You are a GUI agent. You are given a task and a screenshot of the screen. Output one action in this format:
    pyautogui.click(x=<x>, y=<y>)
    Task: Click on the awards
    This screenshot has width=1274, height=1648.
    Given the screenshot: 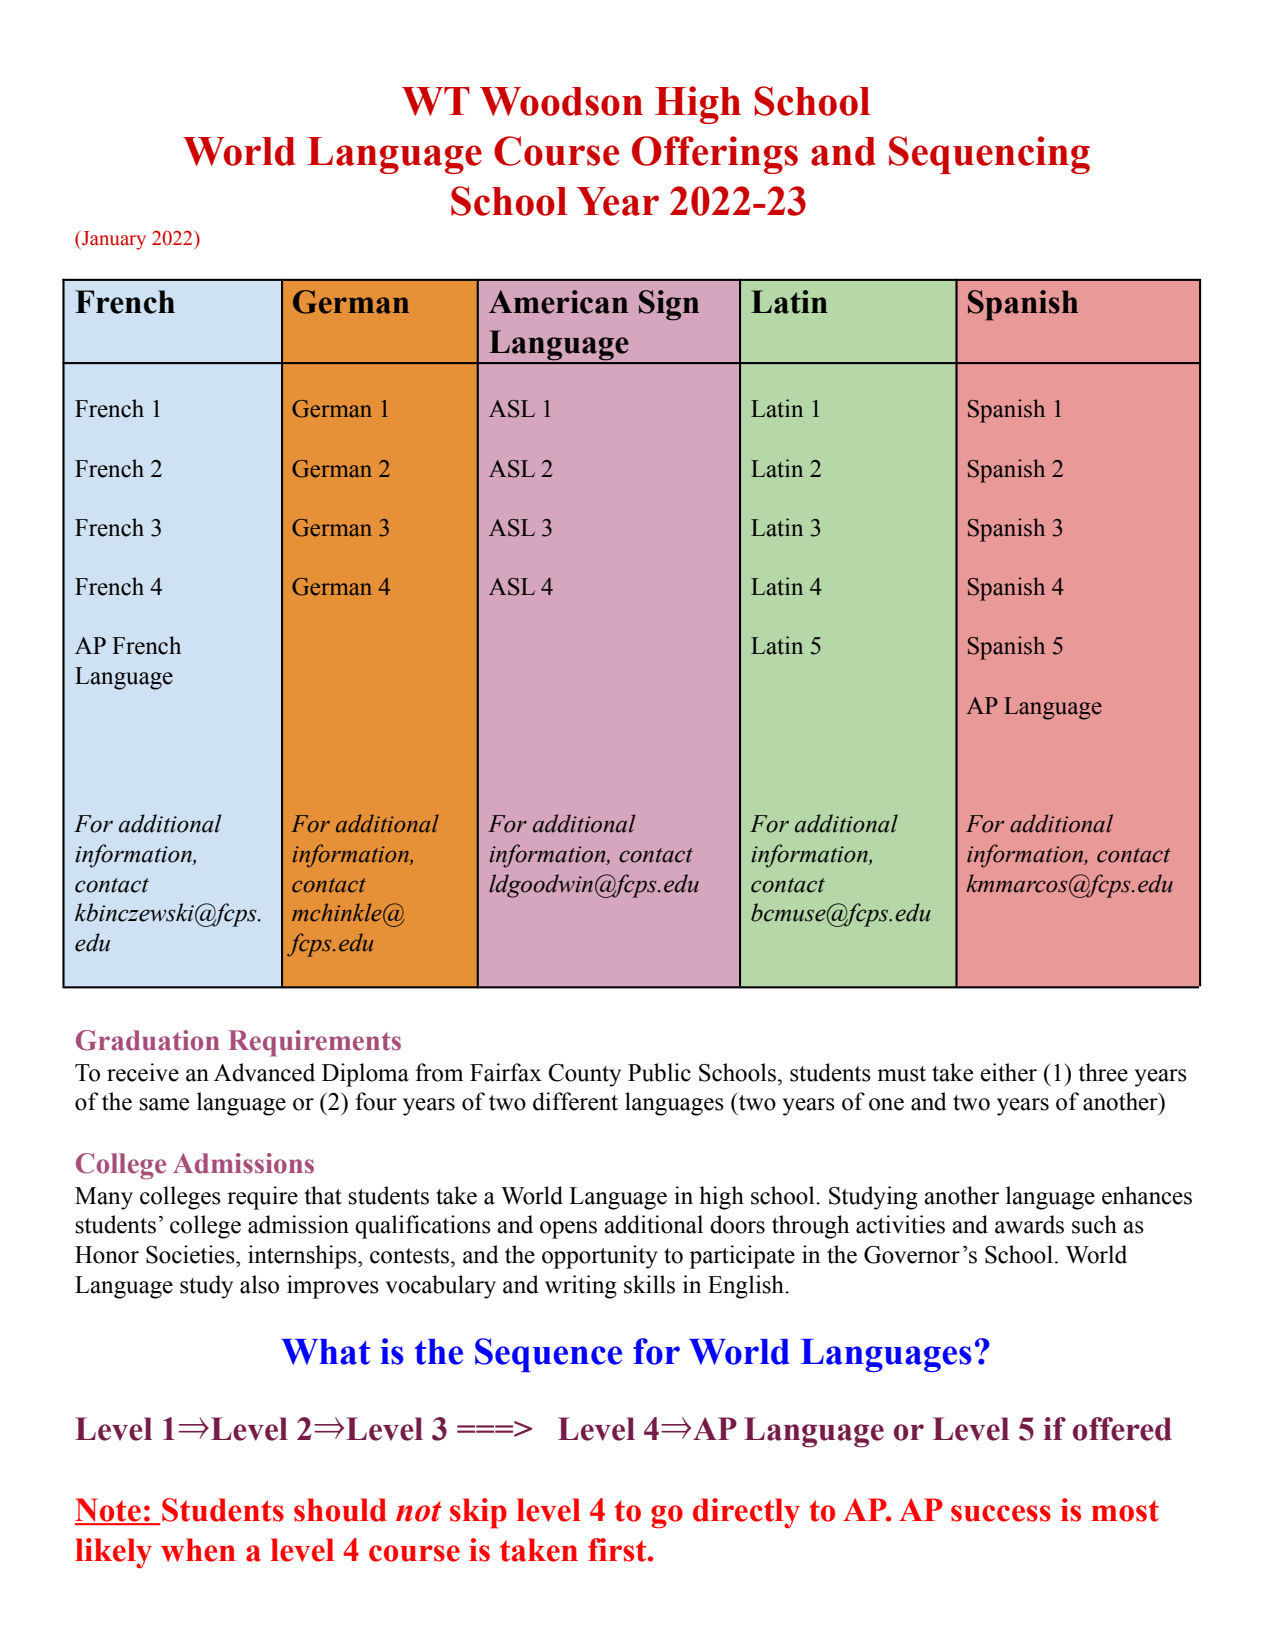 What is the action you would take?
    pyautogui.click(x=1029, y=1224)
